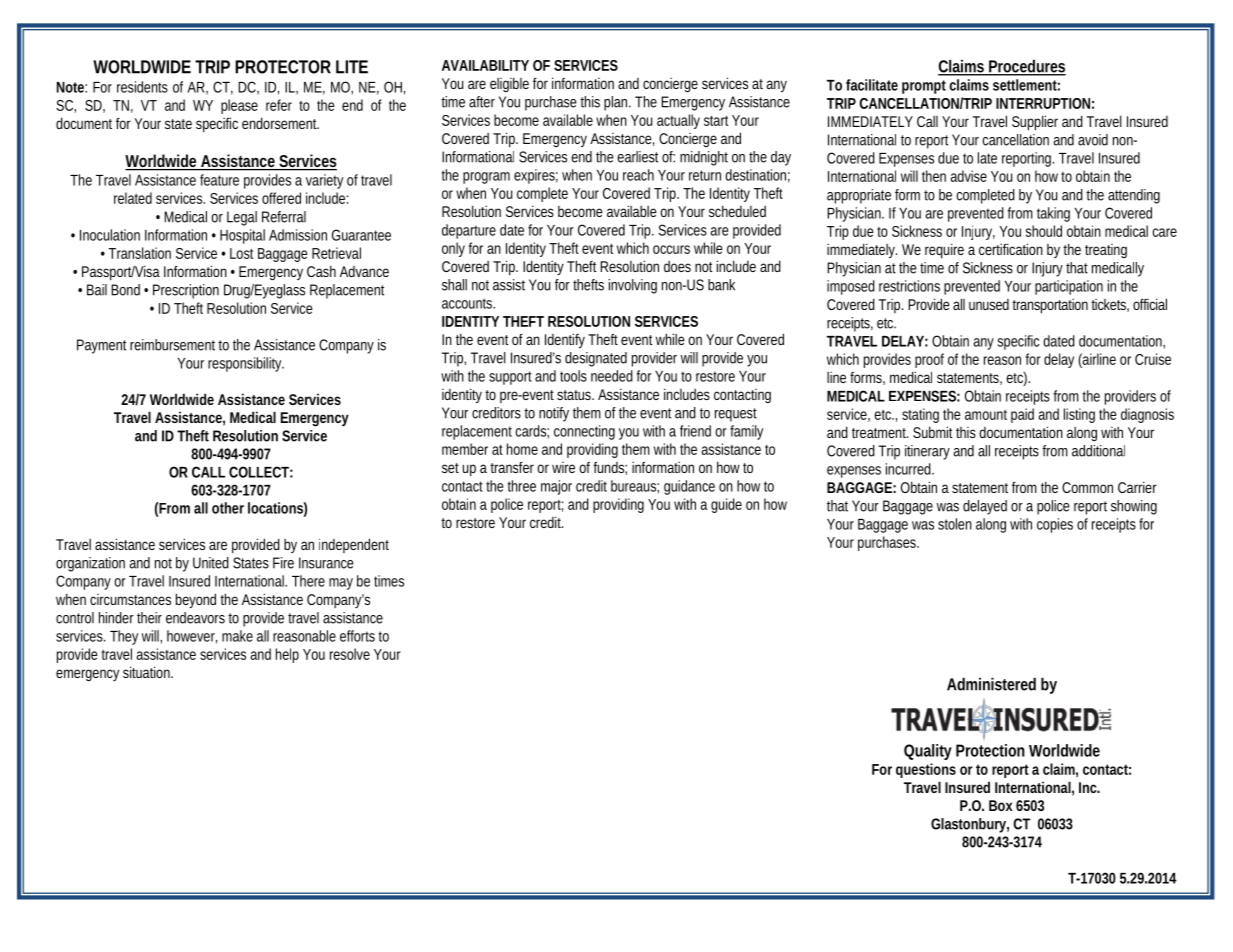 The image size is (1233, 952). Describe the element at coordinates (228, 508) in the page. I see `other` at that location.
